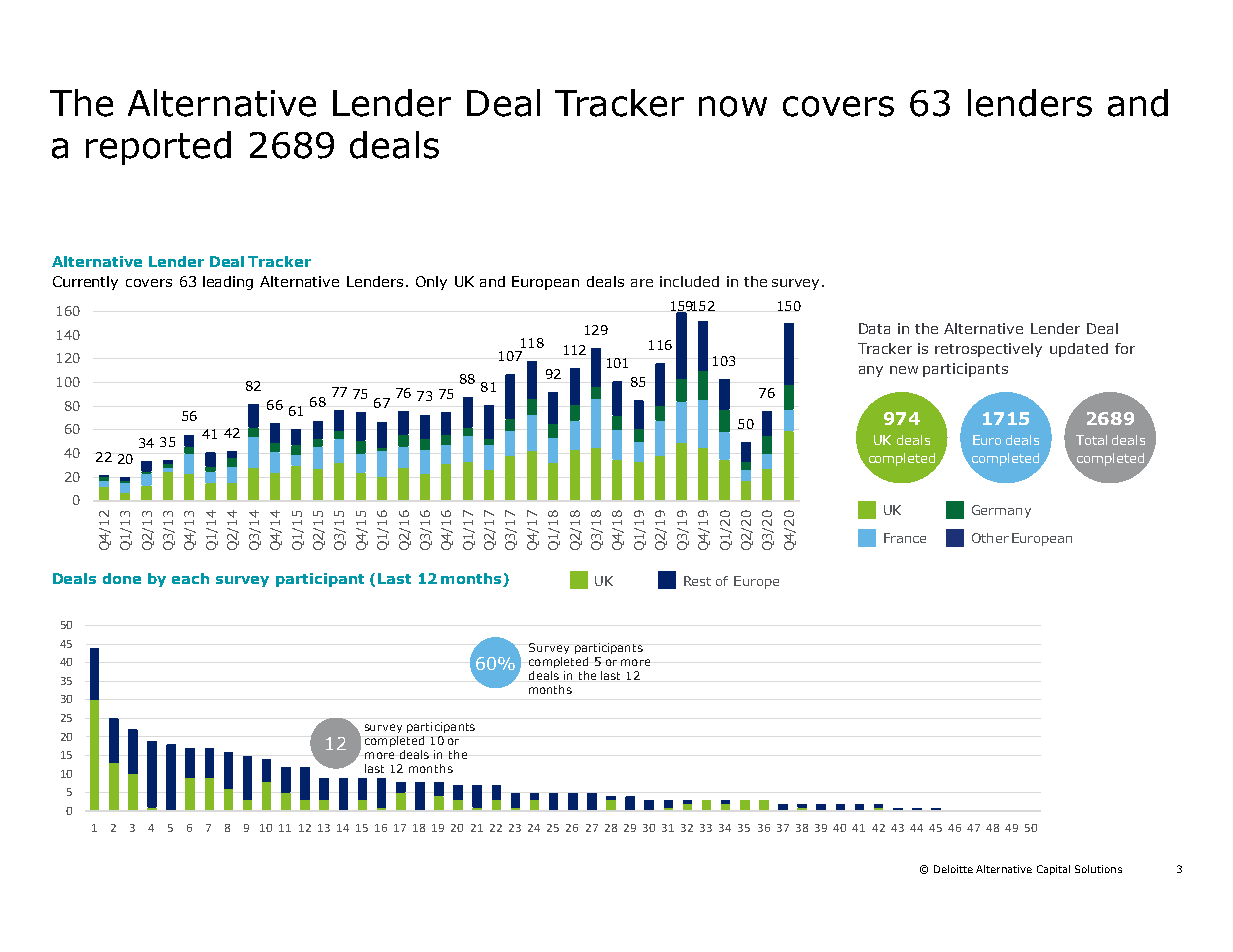 This page has width=1233, height=952. What do you see at coordinates (122, 578) in the page?
I see `done` at bounding box center [122, 578].
